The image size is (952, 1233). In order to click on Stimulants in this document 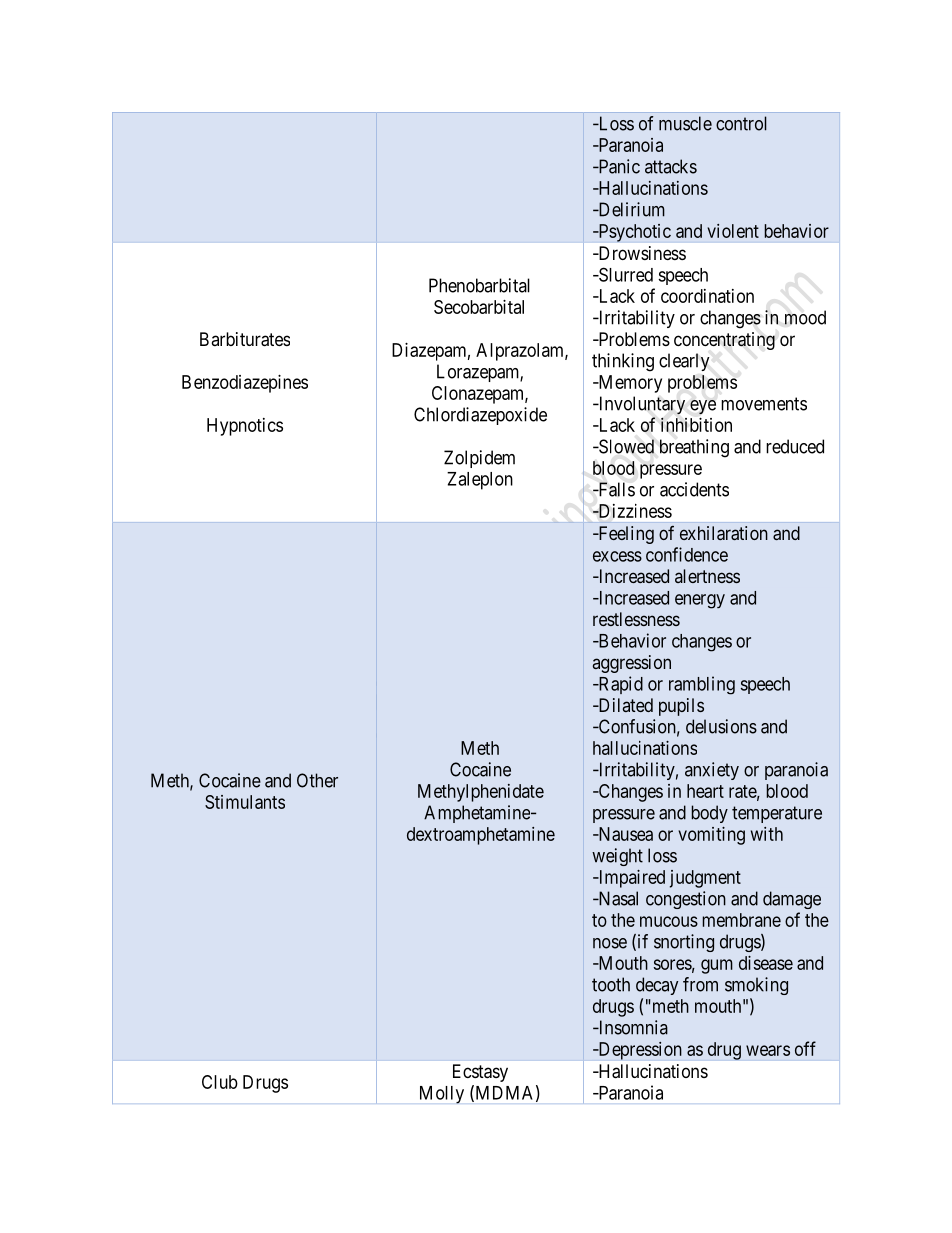, I will do `click(245, 802)`.
